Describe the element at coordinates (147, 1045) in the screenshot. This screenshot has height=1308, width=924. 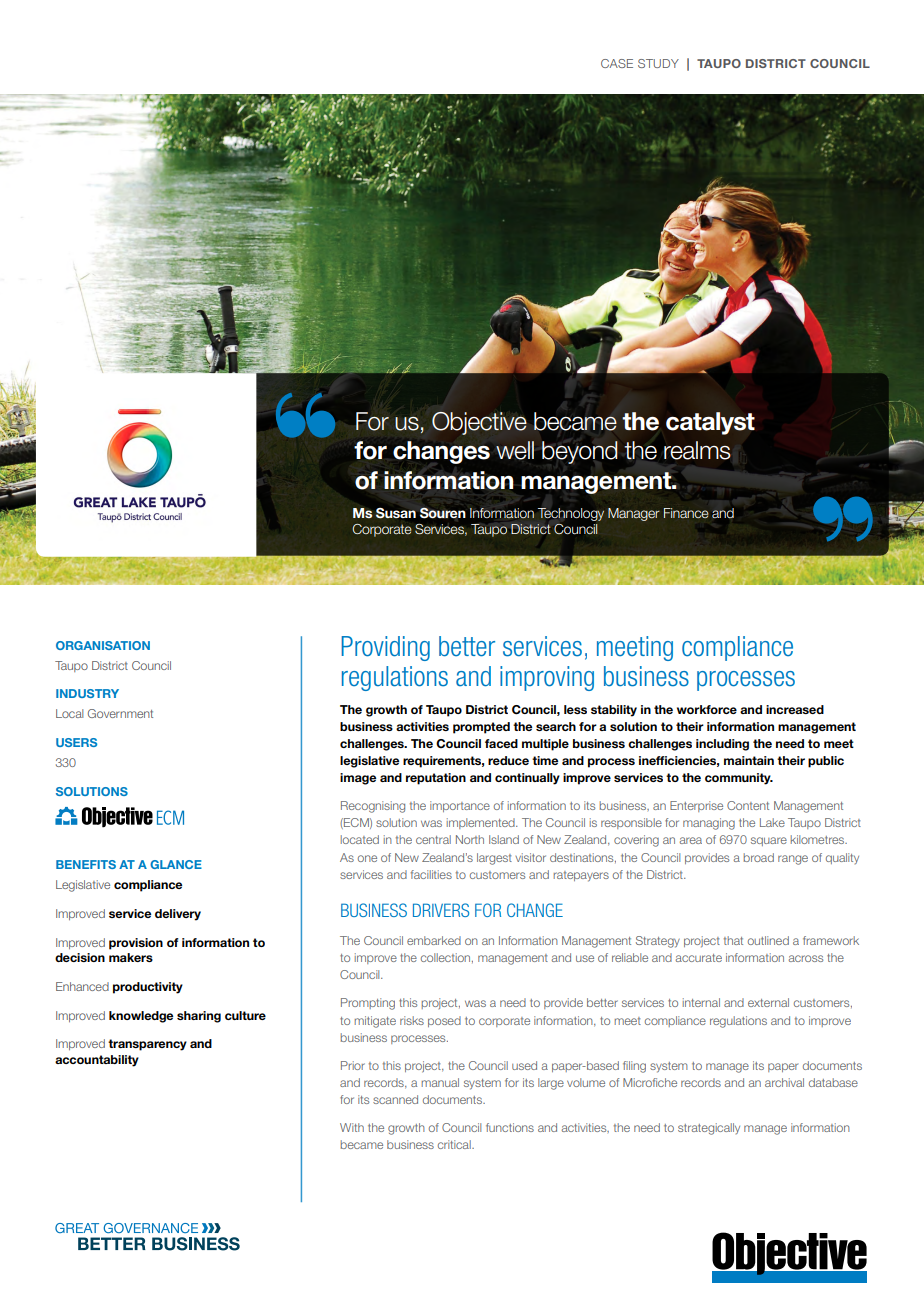
I see `transparency` at that location.
